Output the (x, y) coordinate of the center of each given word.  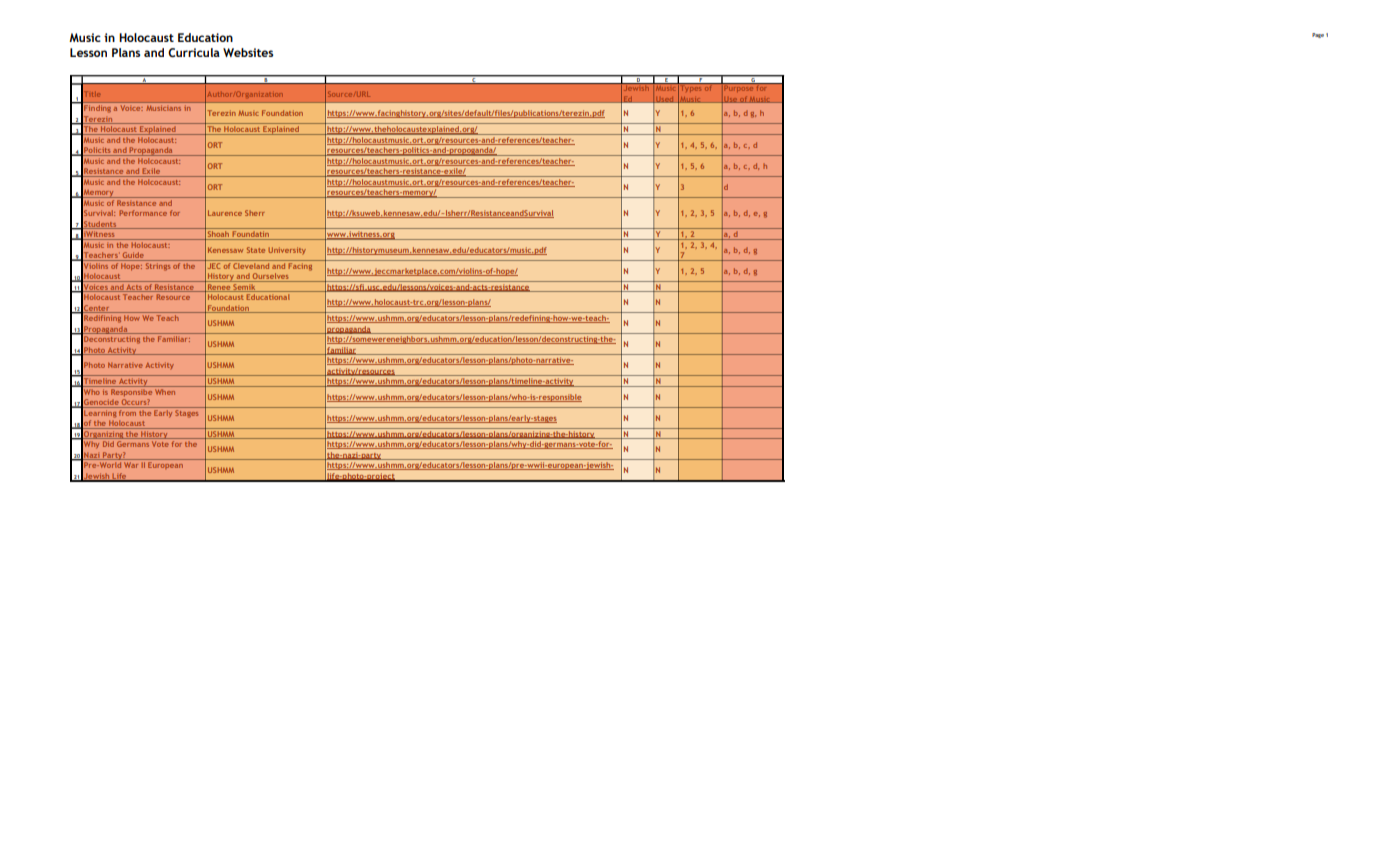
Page (1318, 35)
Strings (158, 265)
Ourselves (271, 277)
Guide (133, 256)
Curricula (194, 52)
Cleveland (251, 264)
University (287, 251)
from (127, 411)
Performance (143, 213)
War (131, 465)
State (256, 250)
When (165, 390)
